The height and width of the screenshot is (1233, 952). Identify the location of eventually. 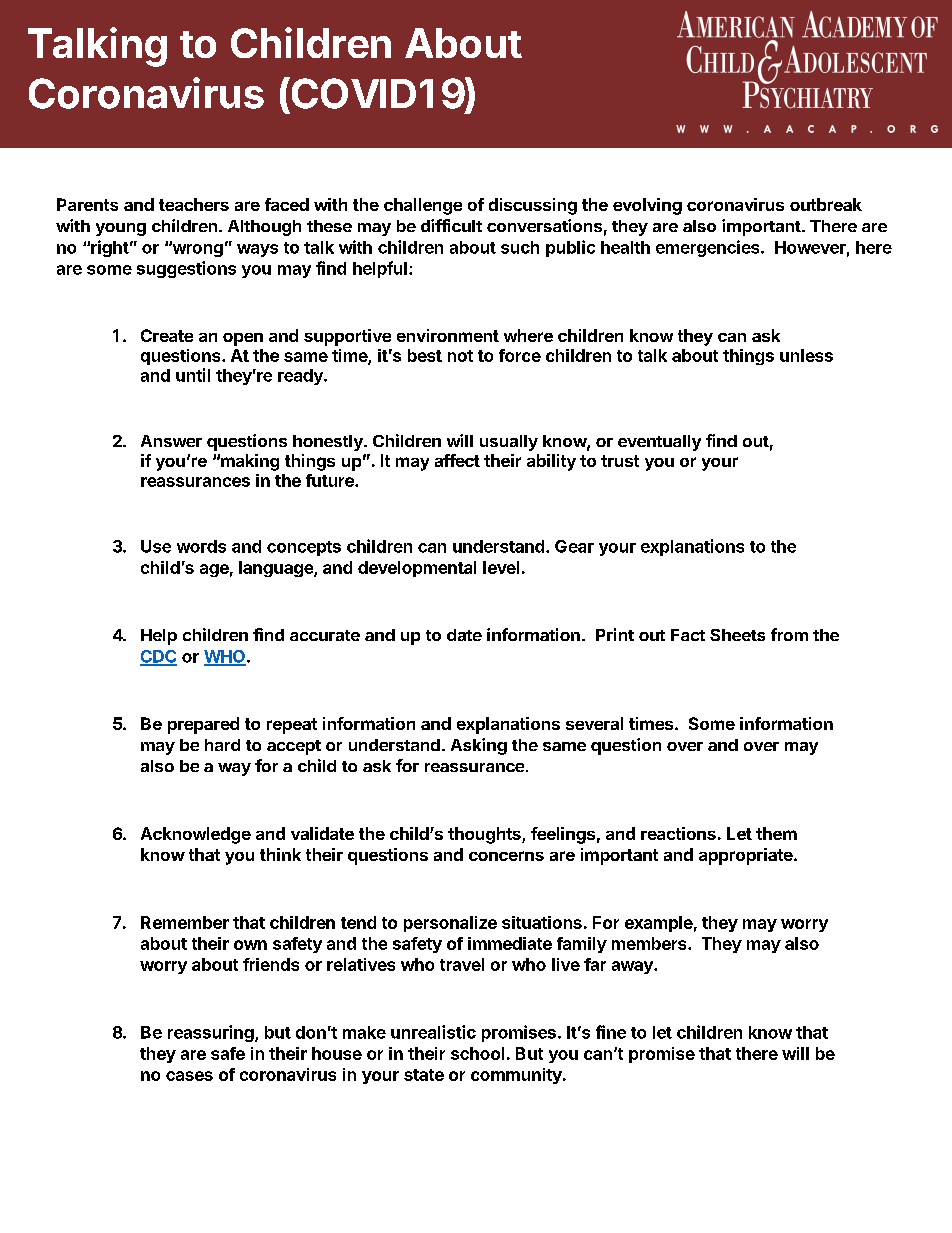
(659, 443).
